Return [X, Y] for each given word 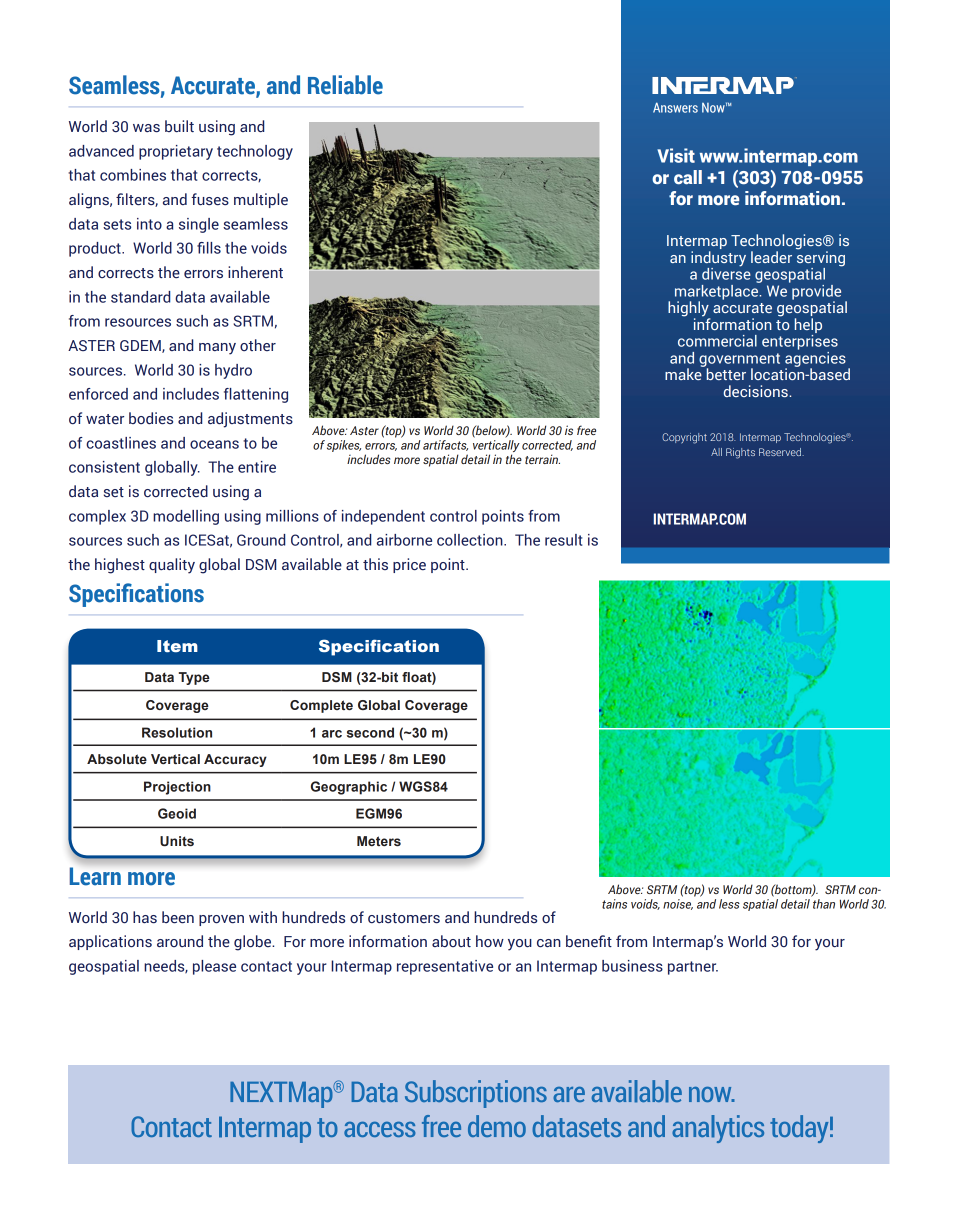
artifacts [445, 445]
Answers [675, 107]
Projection [177, 788]
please [214, 967]
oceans [214, 444]
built [179, 126]
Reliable [345, 85]
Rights [740, 453]
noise [678, 904]
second [370, 732]
